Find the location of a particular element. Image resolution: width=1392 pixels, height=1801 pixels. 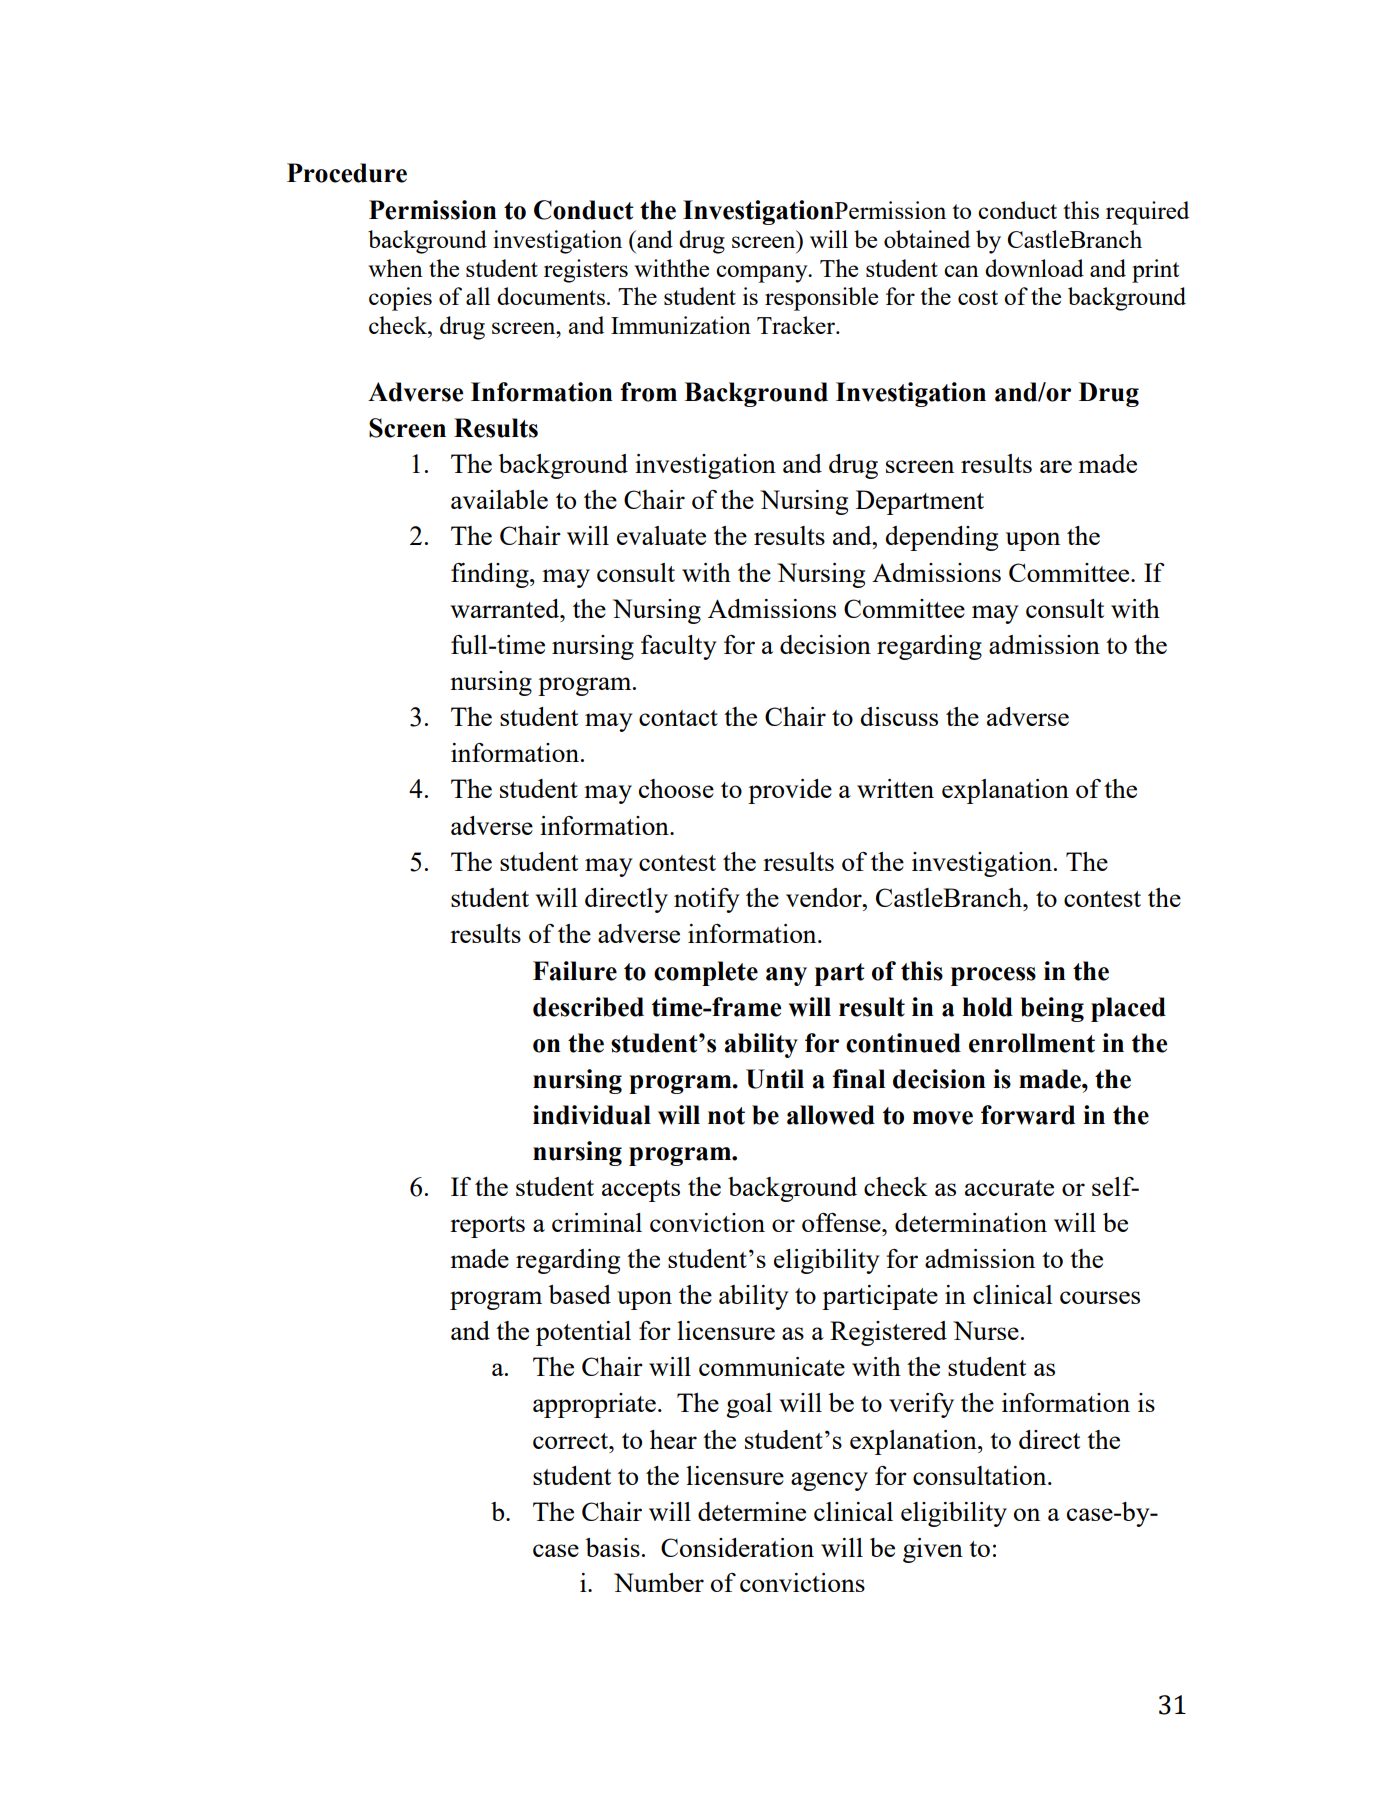

are is located at coordinates (1056, 466).
